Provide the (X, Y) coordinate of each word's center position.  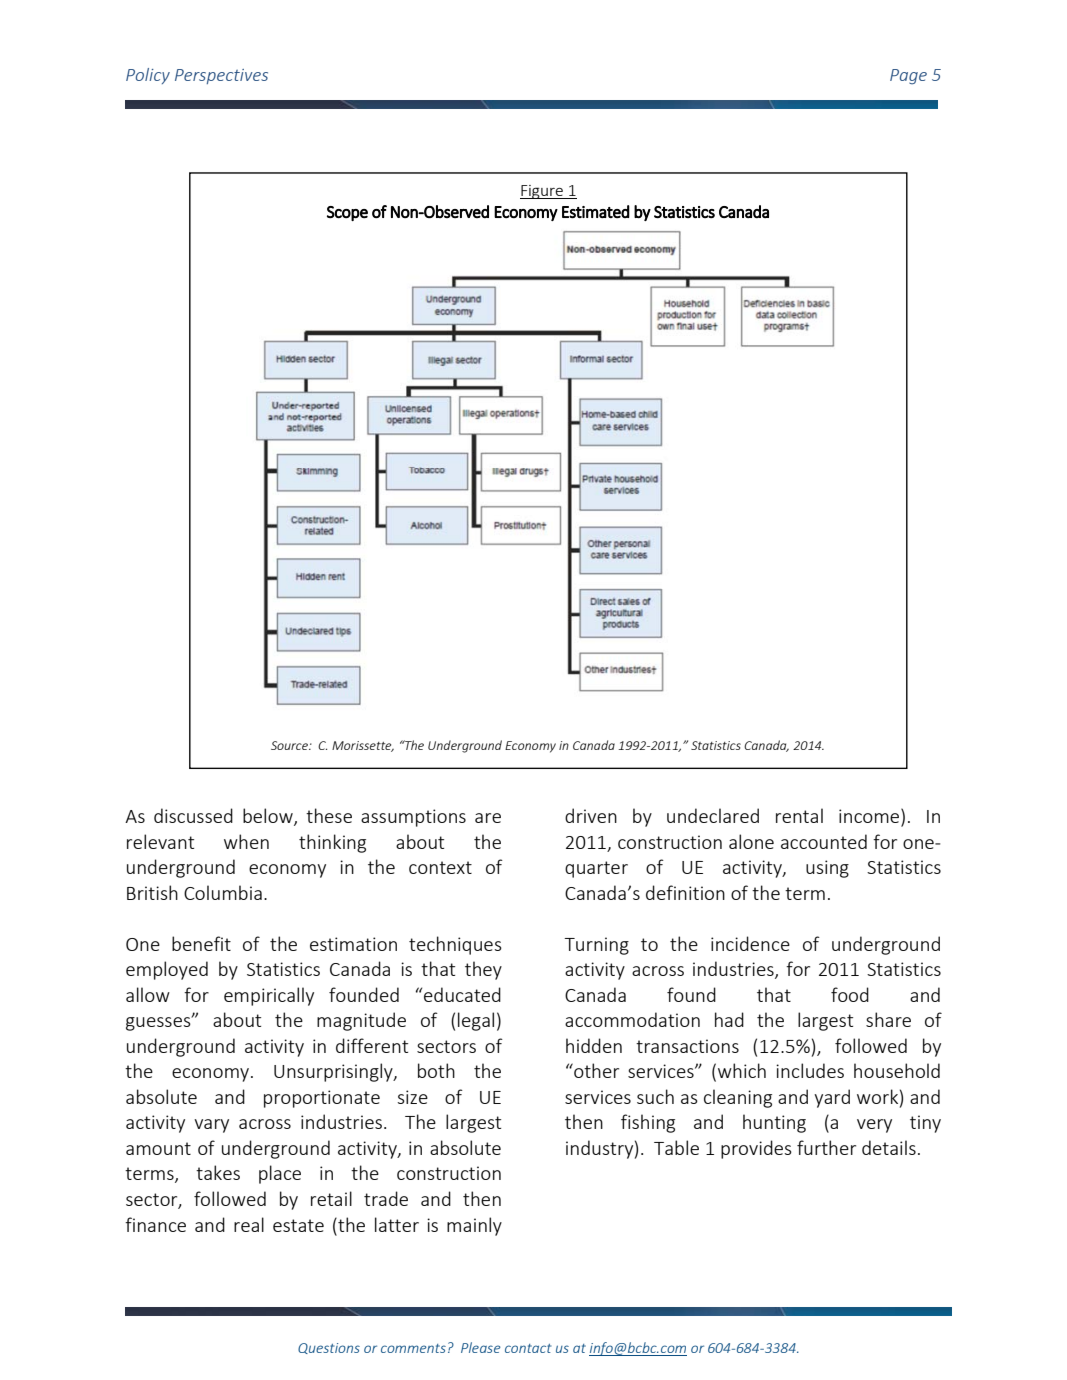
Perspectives (221, 76)
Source (290, 745)
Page (908, 77)
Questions (329, 1348)
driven (591, 815)
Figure (542, 192)
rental (799, 815)
